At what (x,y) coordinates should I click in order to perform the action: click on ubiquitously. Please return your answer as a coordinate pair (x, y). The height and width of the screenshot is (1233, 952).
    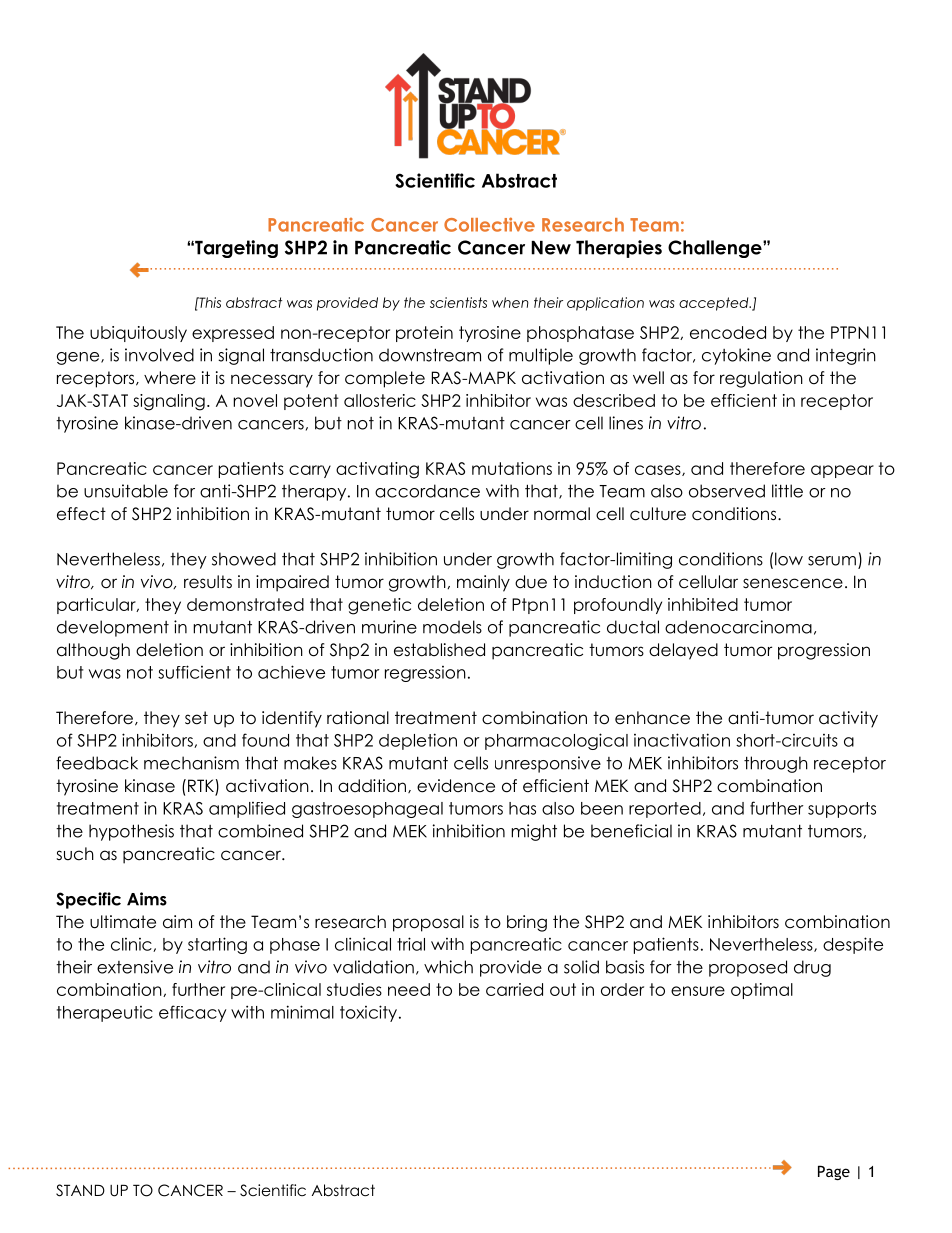
    Looking at the image, I should click on (138, 334).
